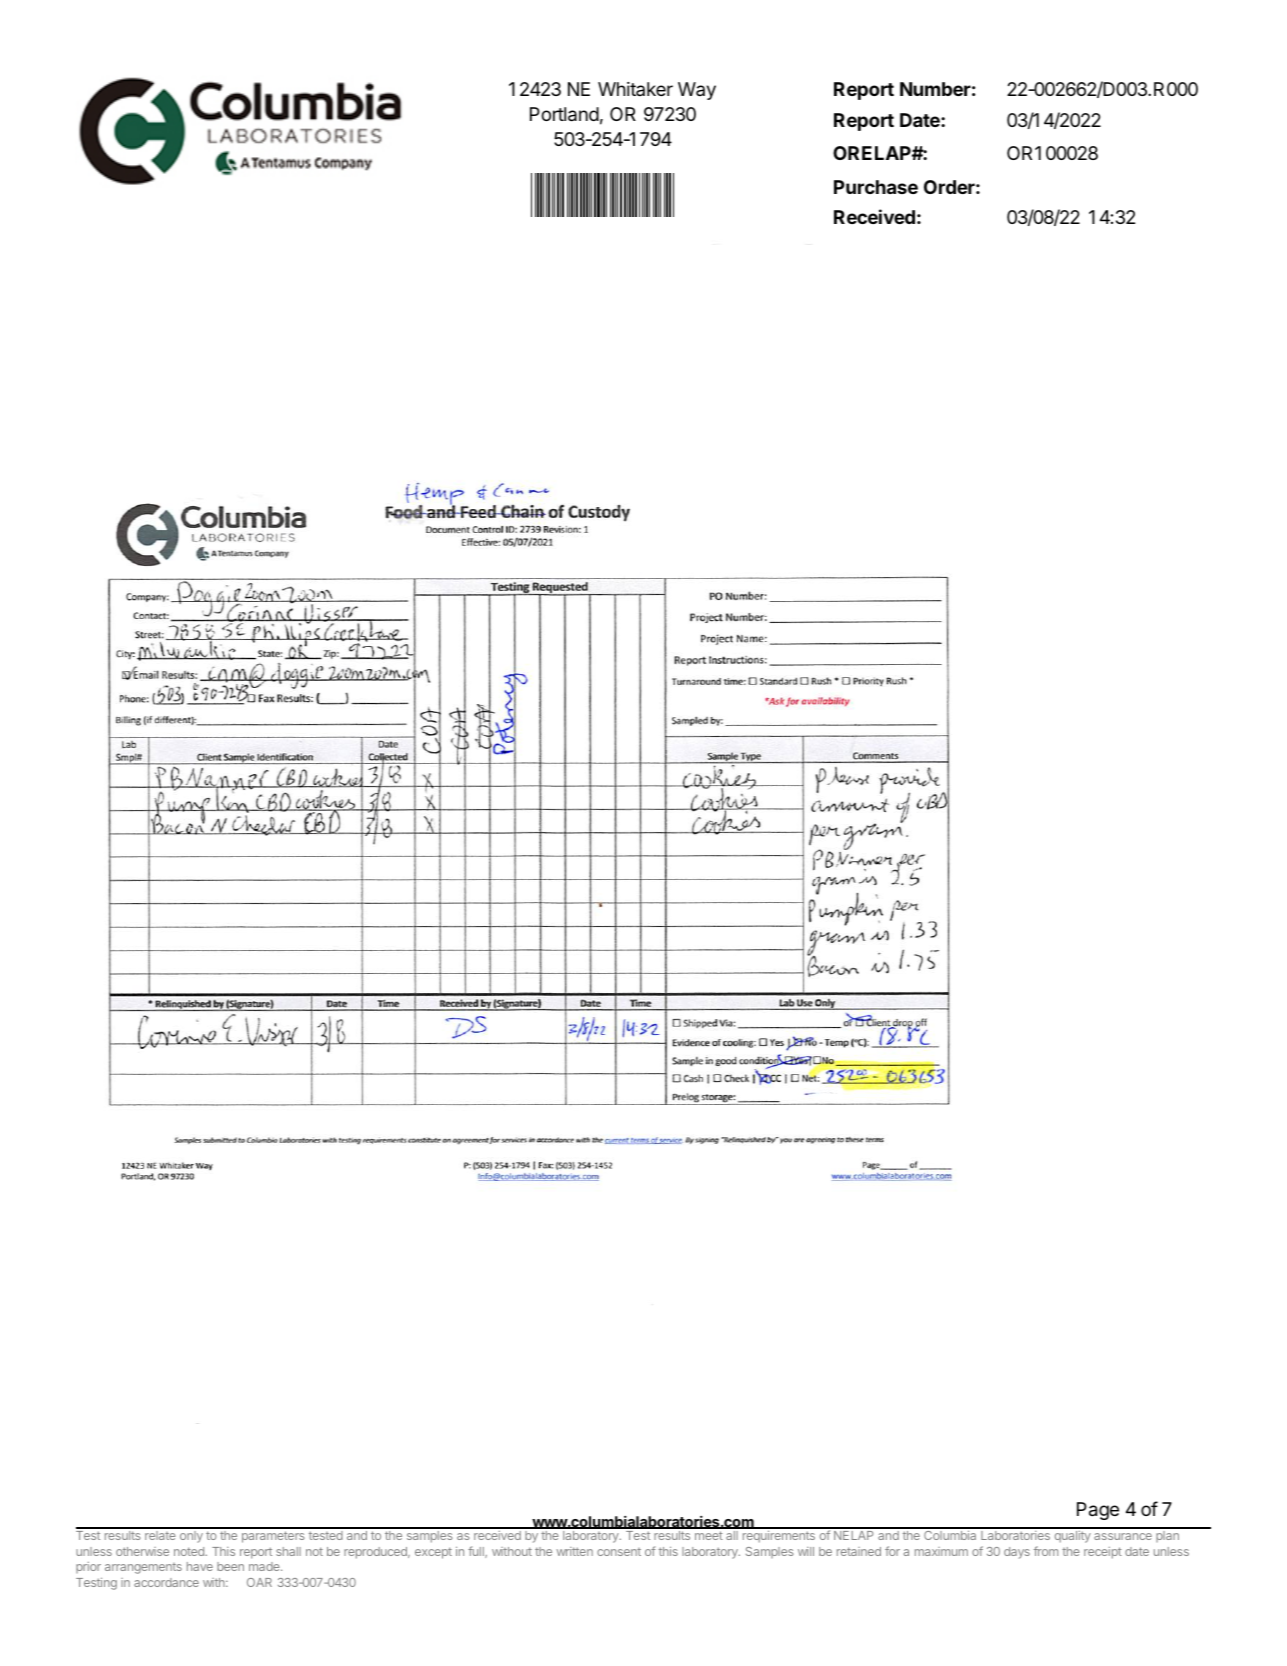  What do you see at coordinates (635, 89) in the image?
I see `Whitaker` at bounding box center [635, 89].
